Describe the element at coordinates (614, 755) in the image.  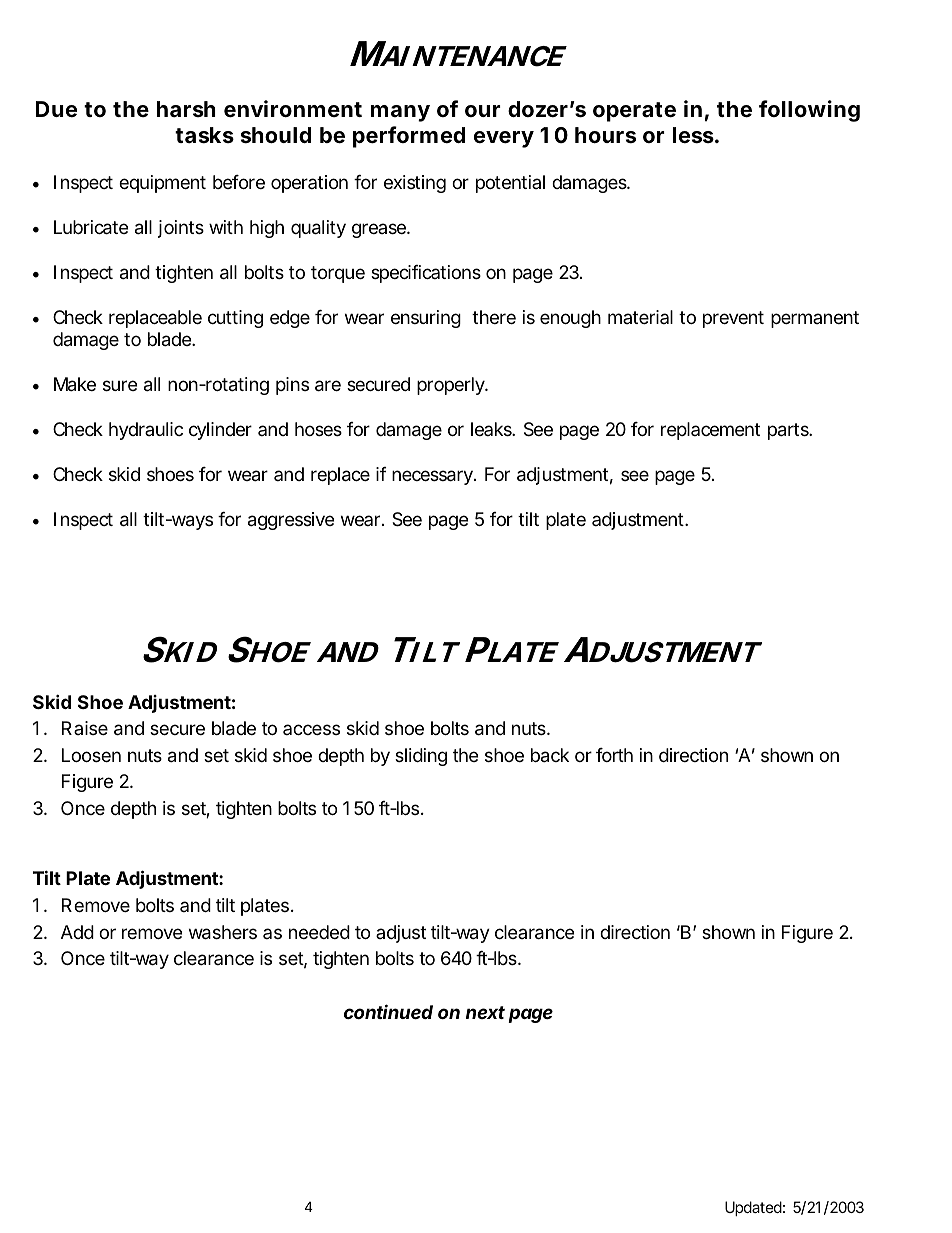
I see `forth` at that location.
